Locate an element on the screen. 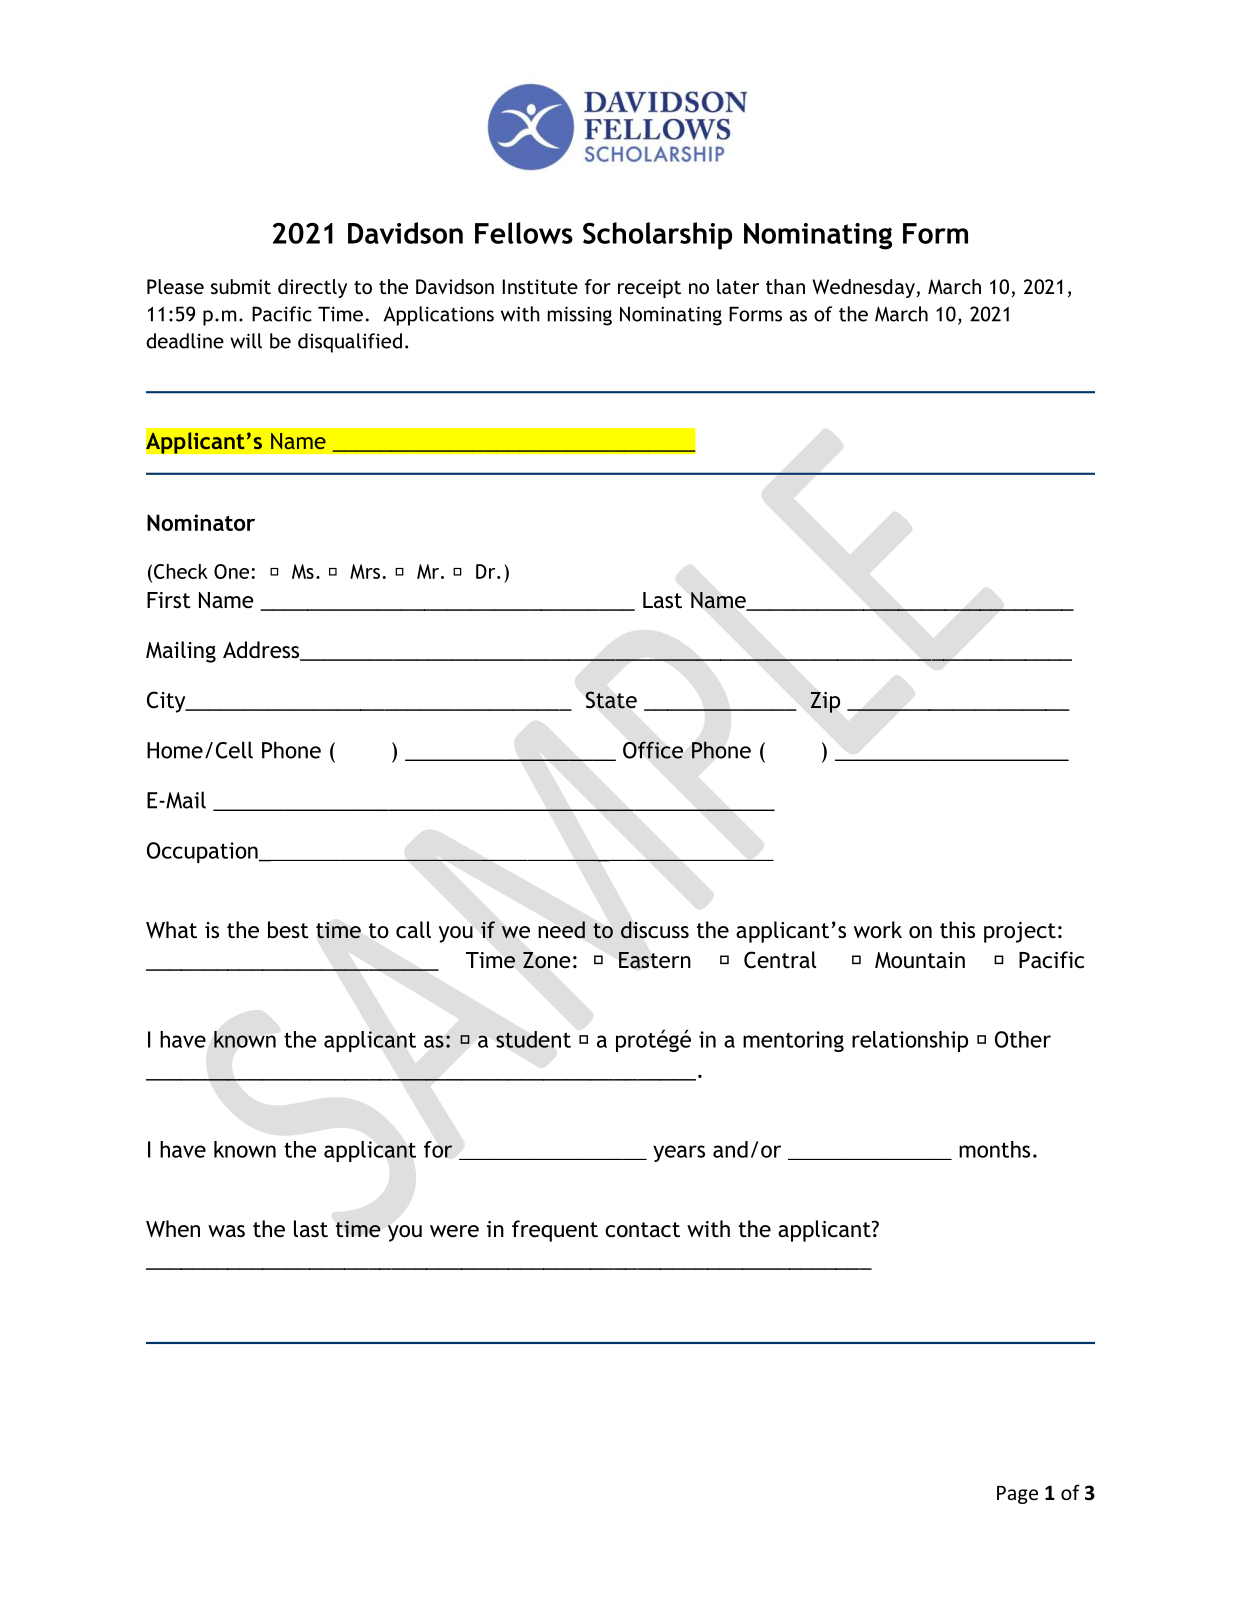  was is located at coordinates (226, 1231).
